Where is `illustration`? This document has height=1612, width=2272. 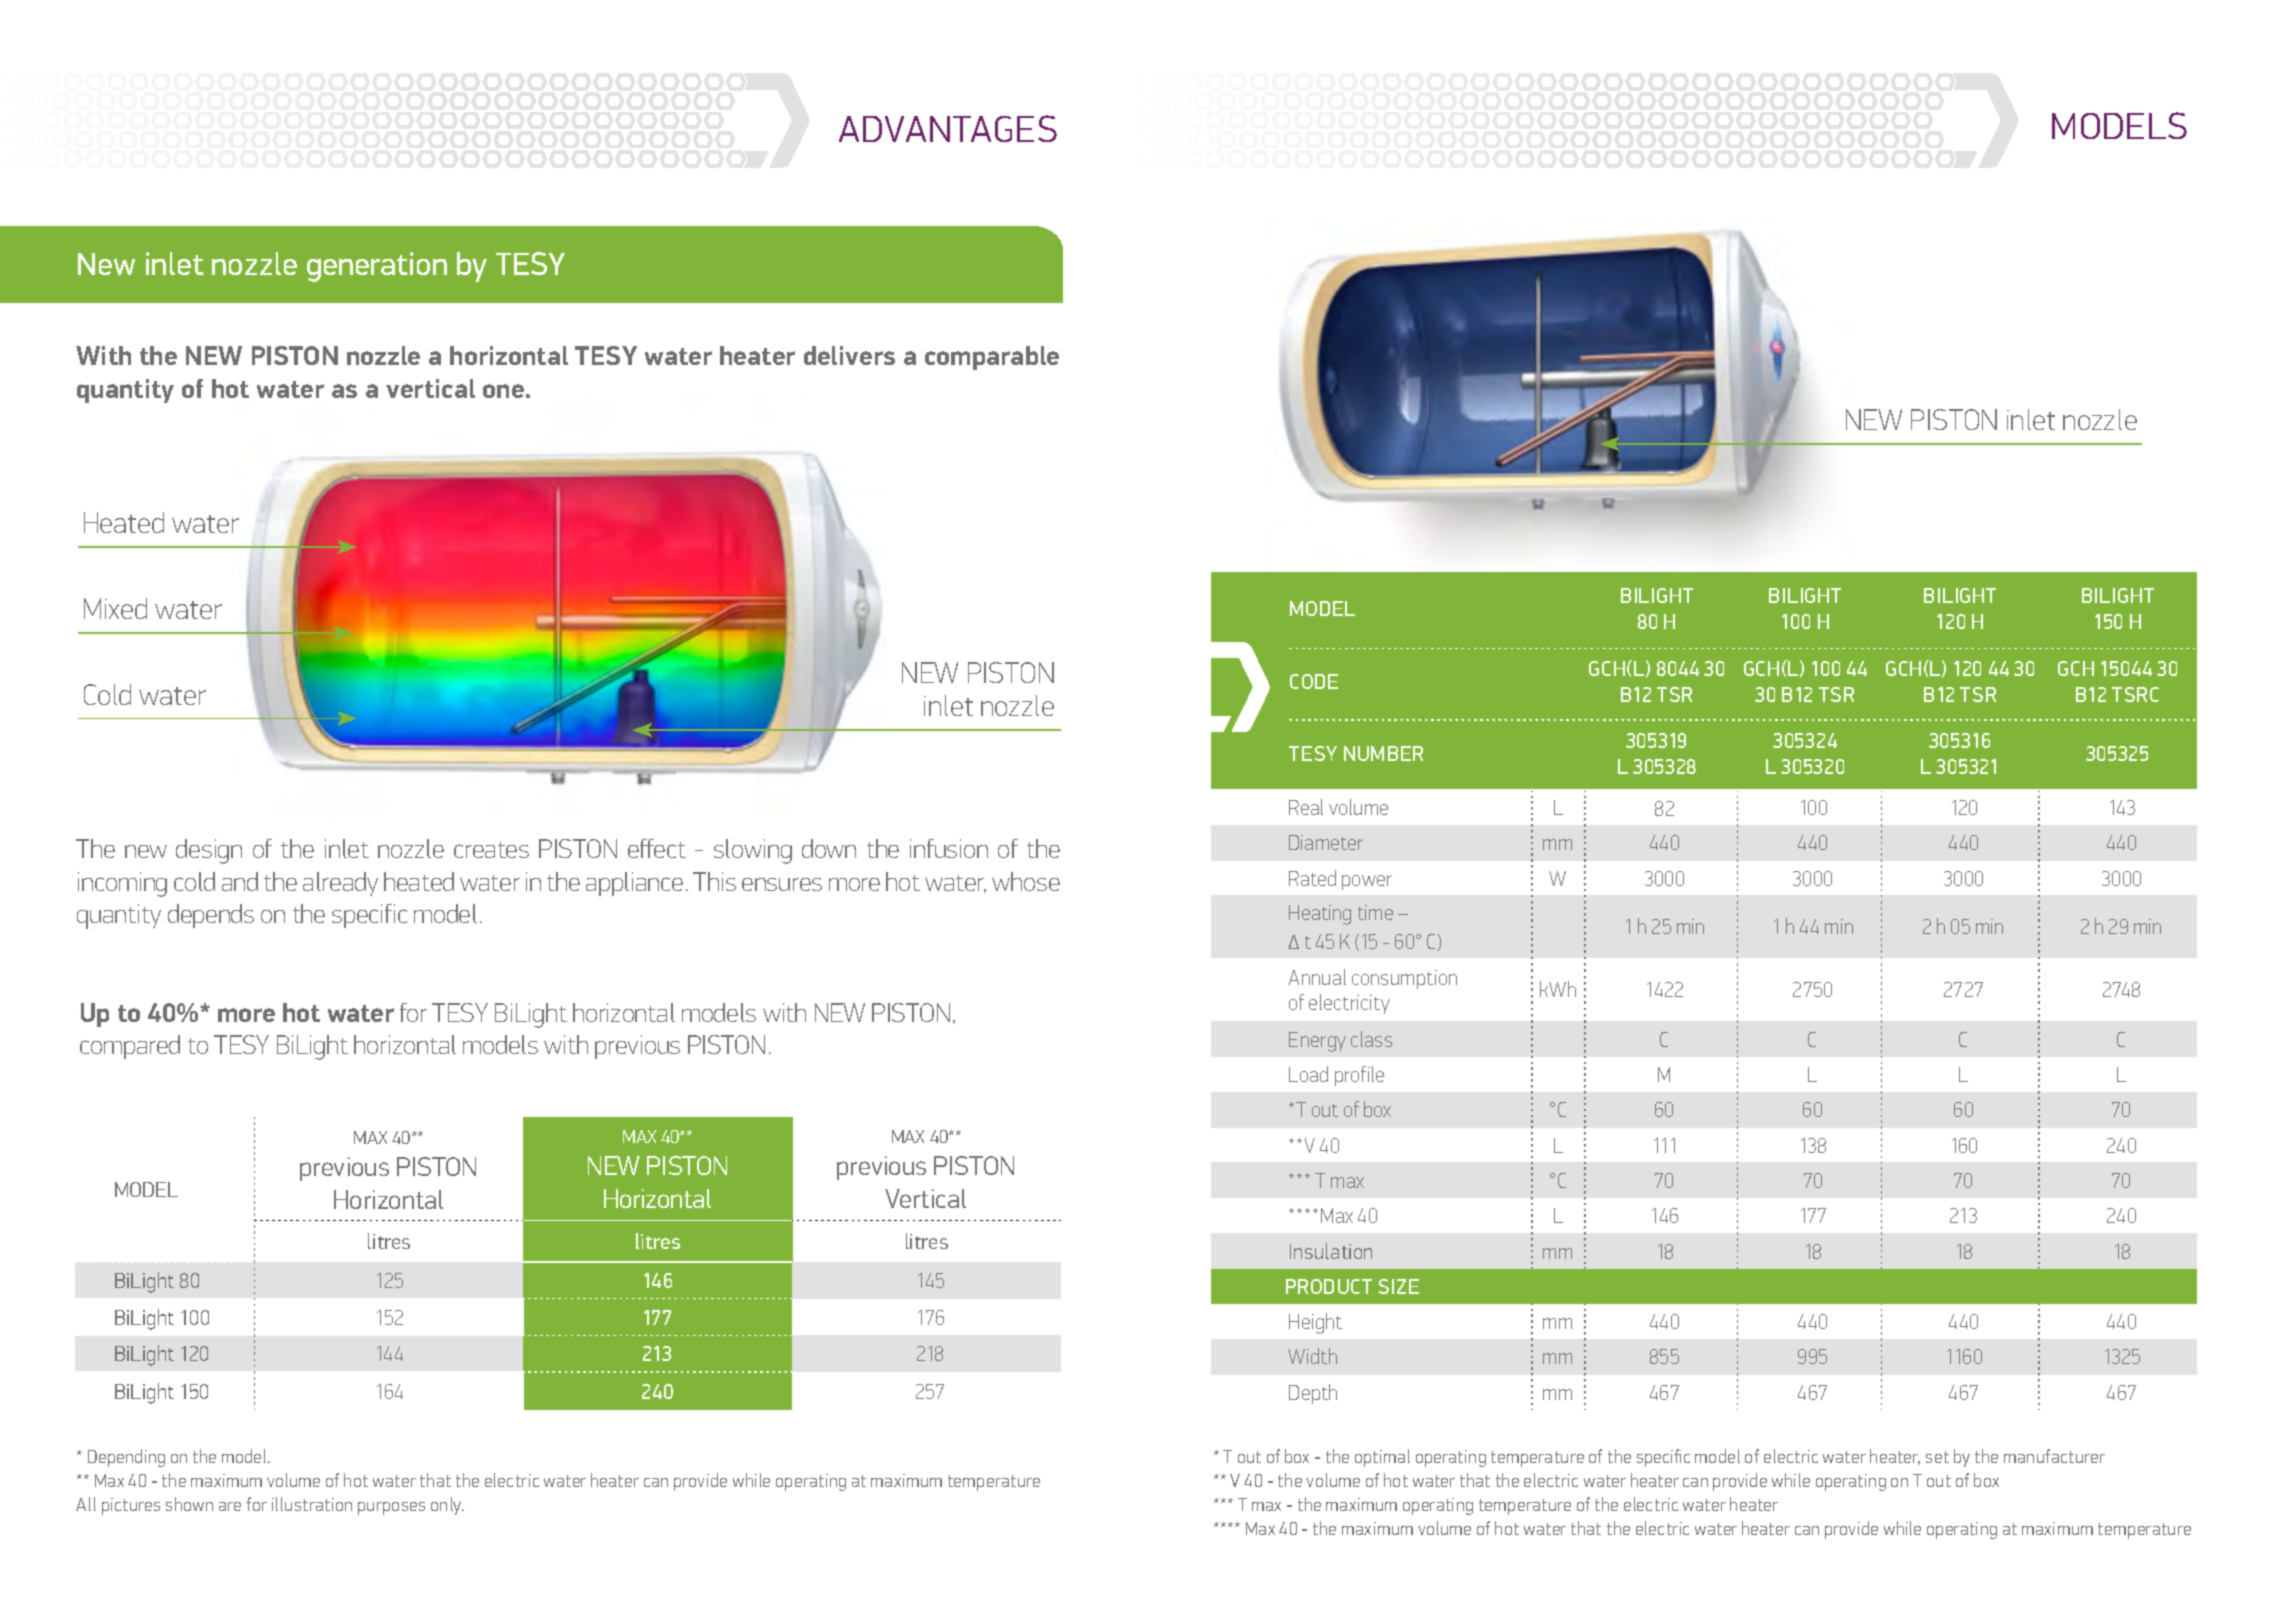
illustration is located at coordinates (312, 1504).
